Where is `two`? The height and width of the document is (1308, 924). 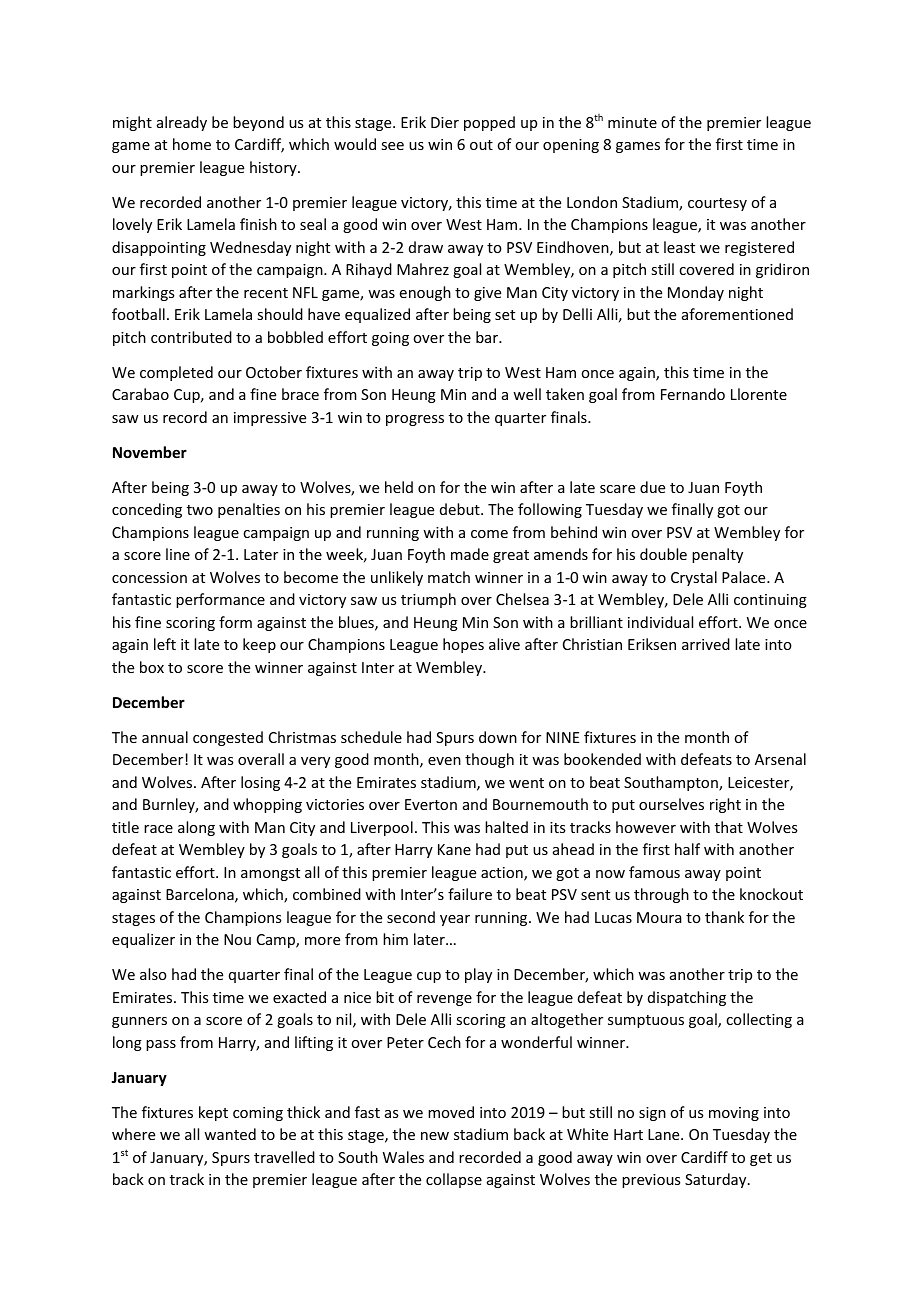
two is located at coordinates (200, 510).
